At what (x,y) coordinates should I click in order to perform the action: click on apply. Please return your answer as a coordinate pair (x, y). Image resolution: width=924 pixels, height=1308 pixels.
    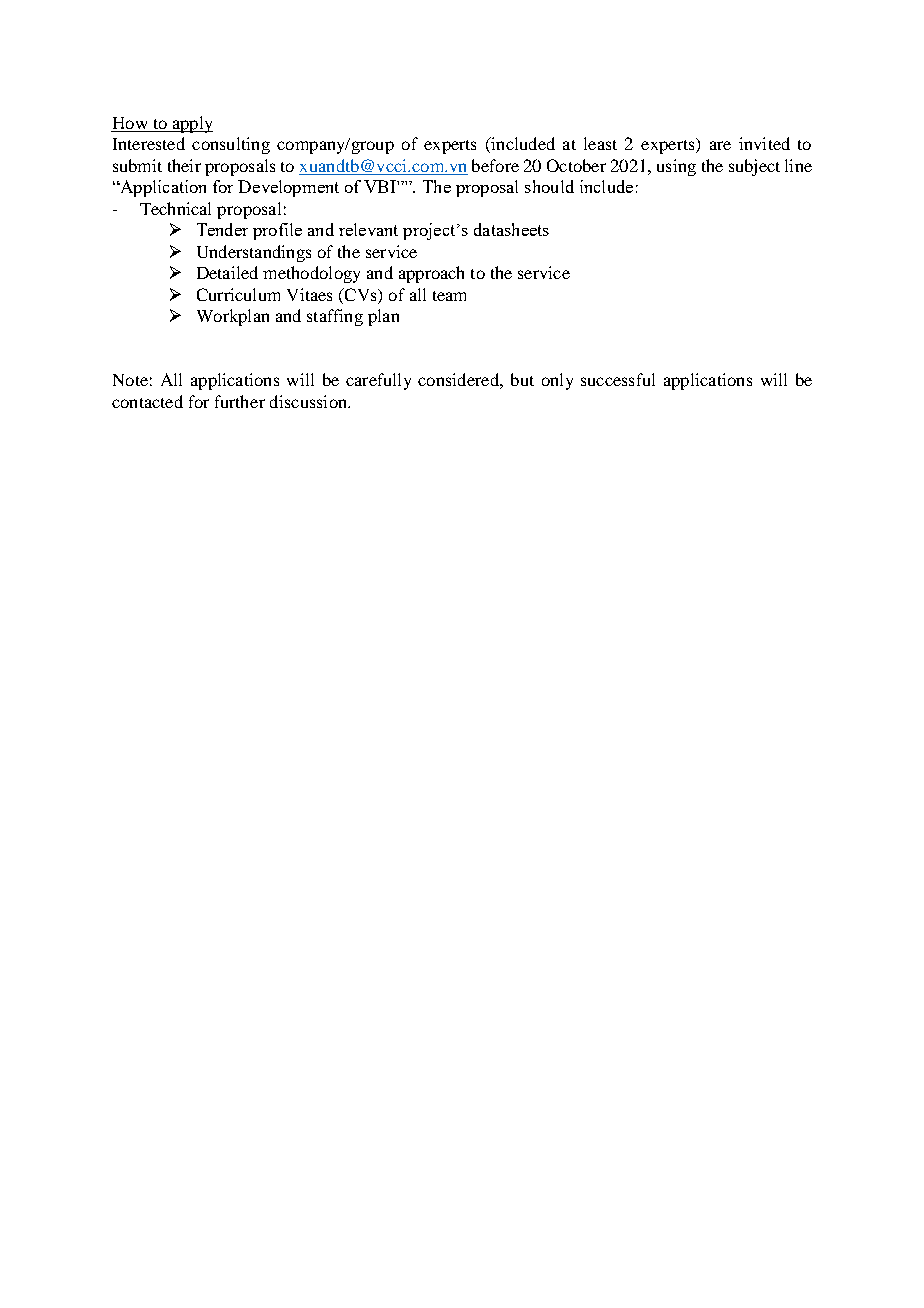
    Looking at the image, I should click on (191, 124).
